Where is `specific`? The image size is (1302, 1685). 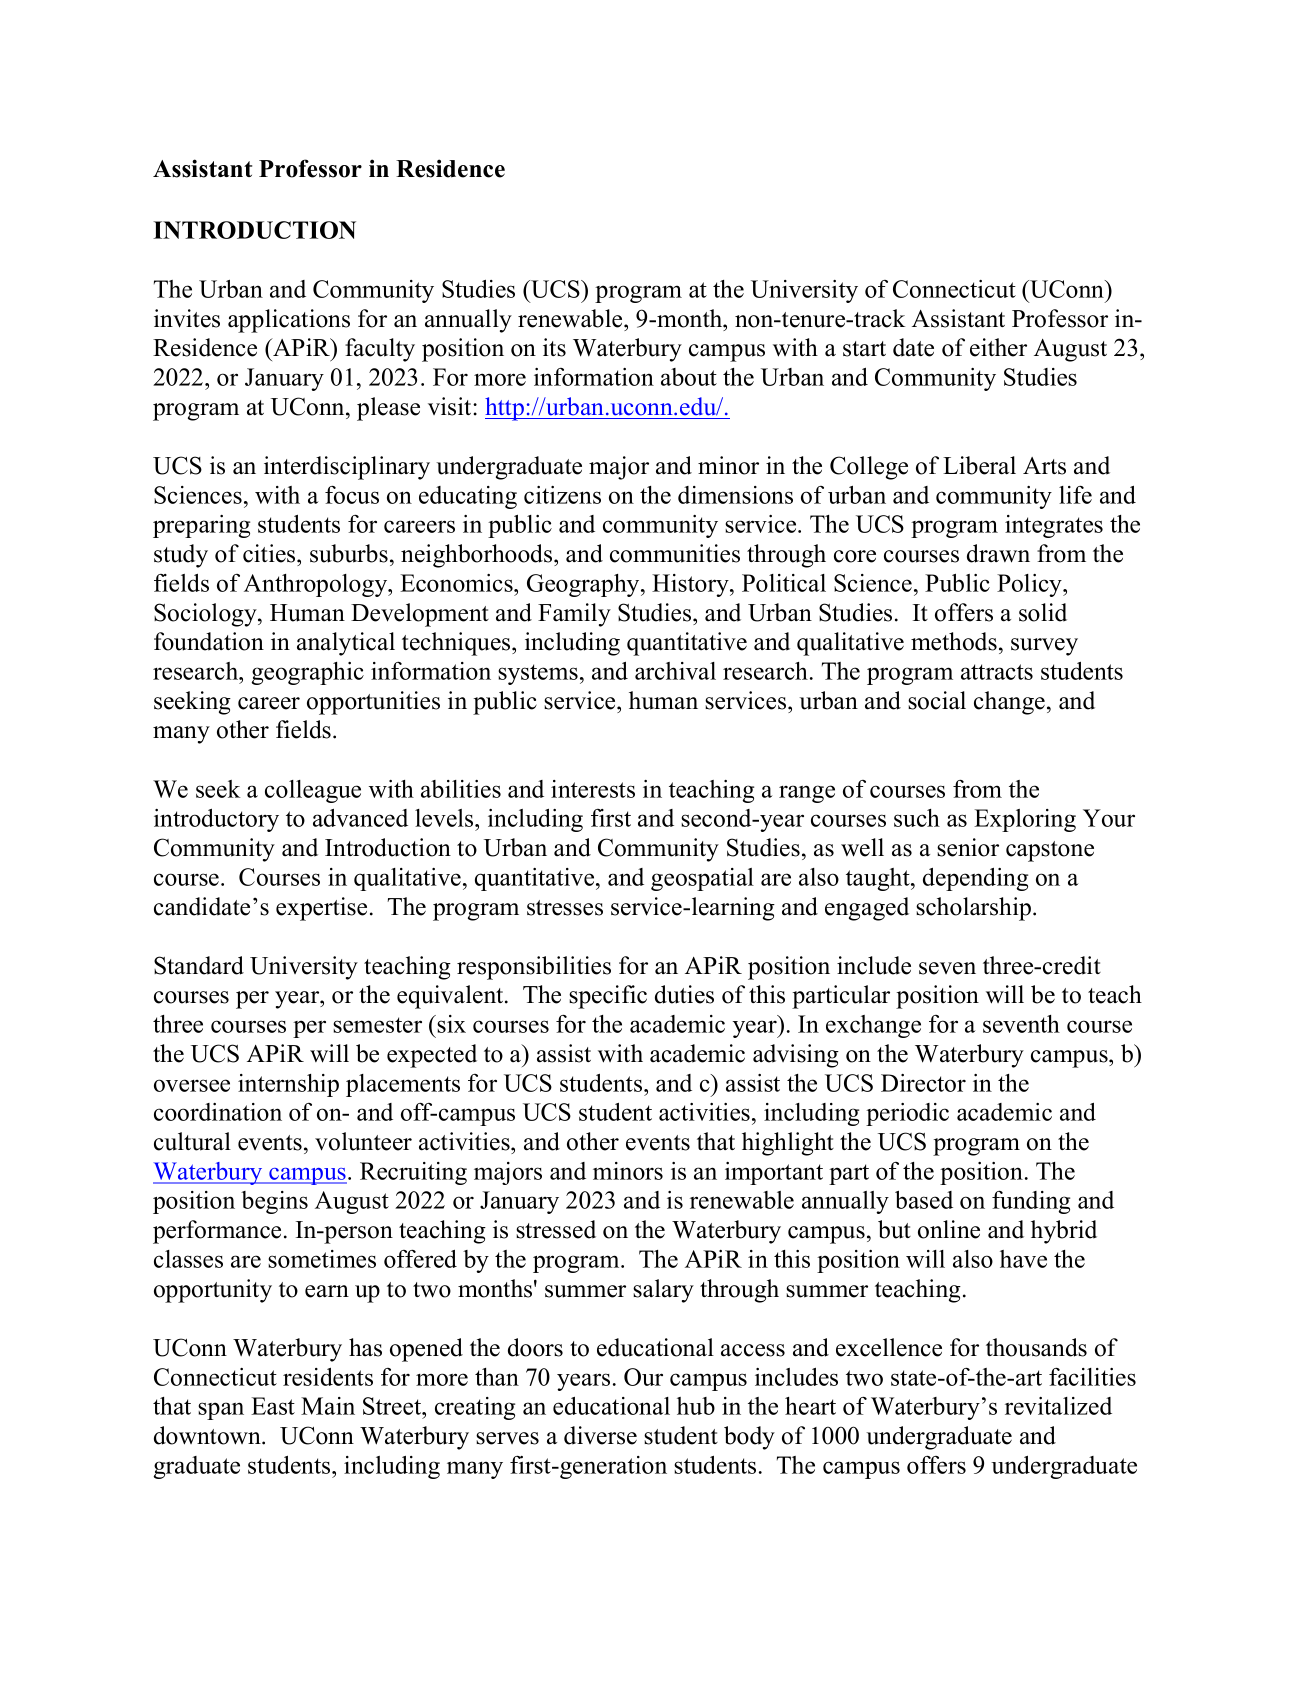 specific is located at coordinates (608, 997).
